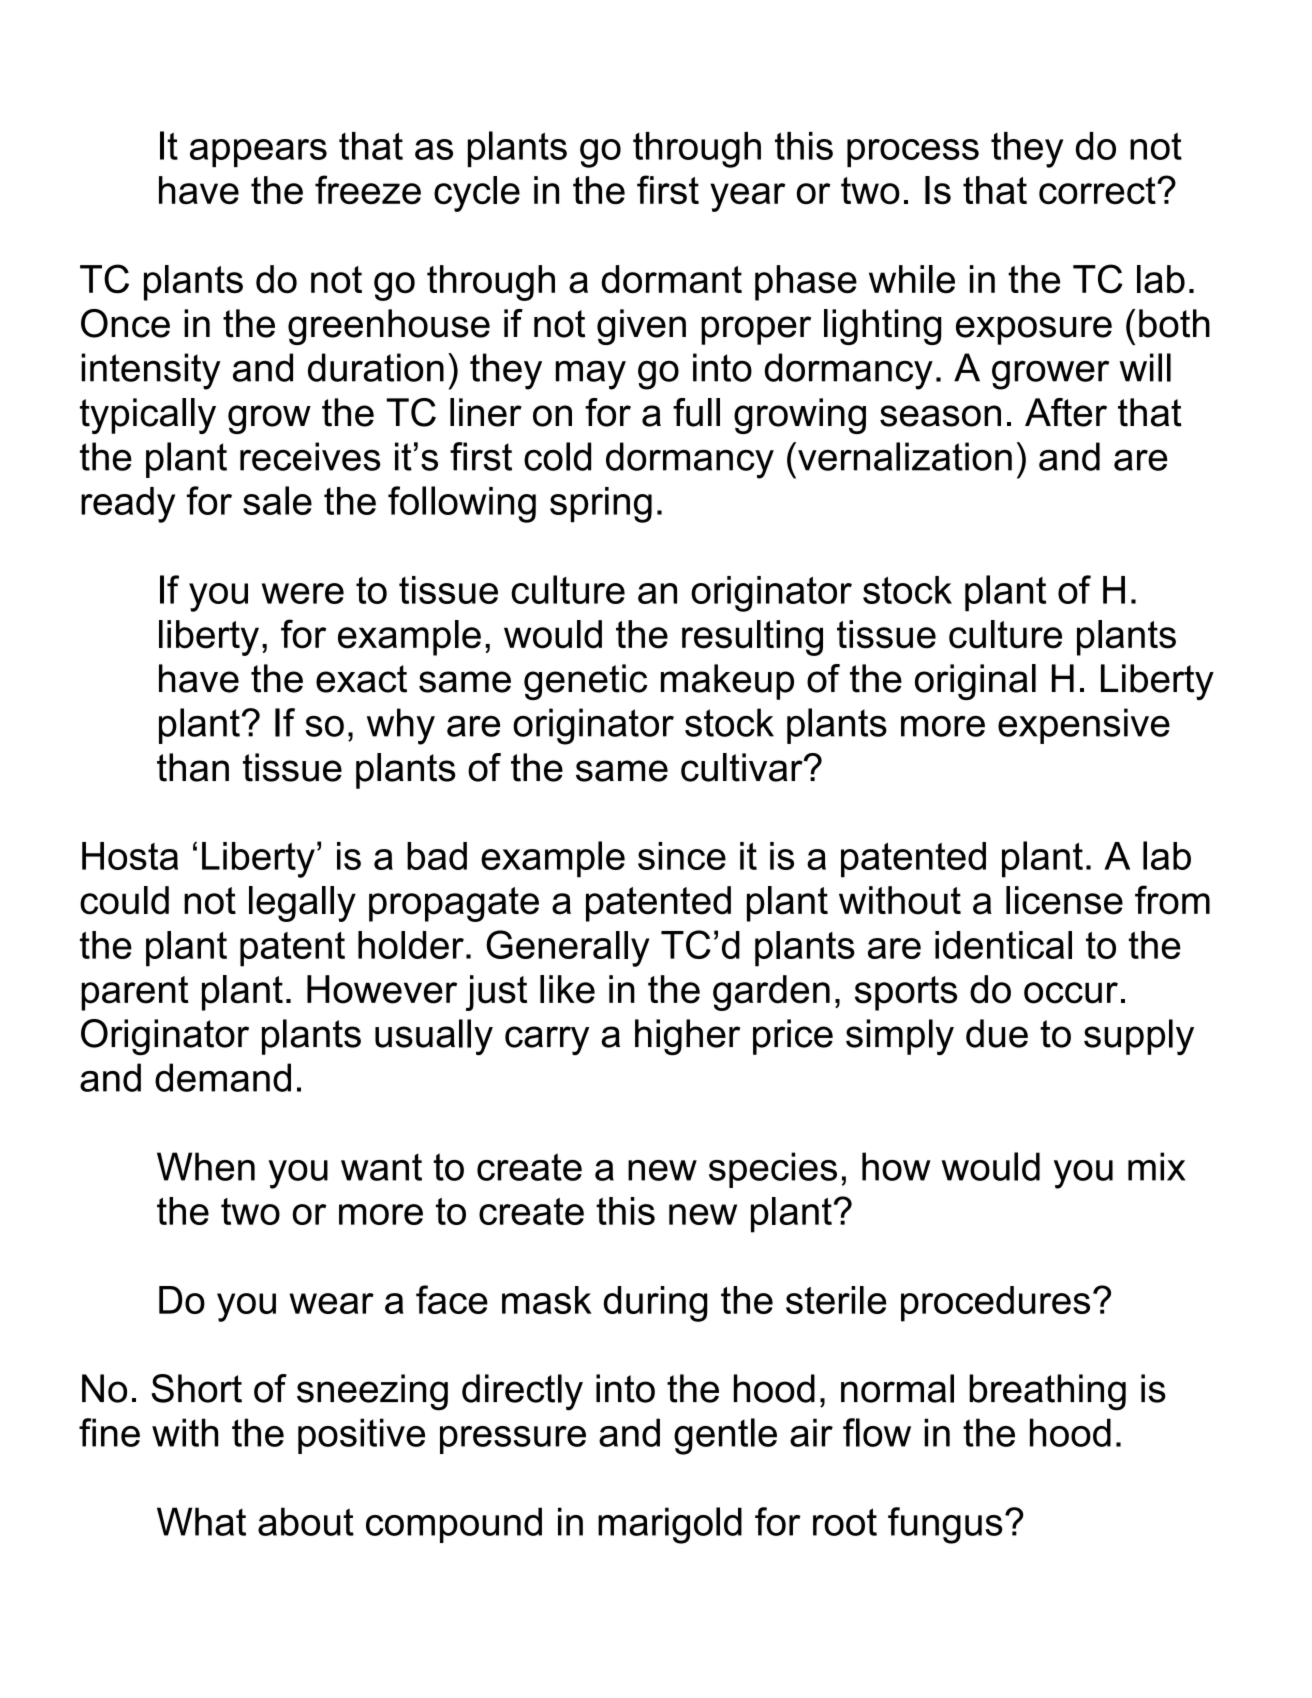 The height and width of the image is (1698, 1312). Describe the element at coordinates (1157, 1166) in the image. I see `mix` at that location.
